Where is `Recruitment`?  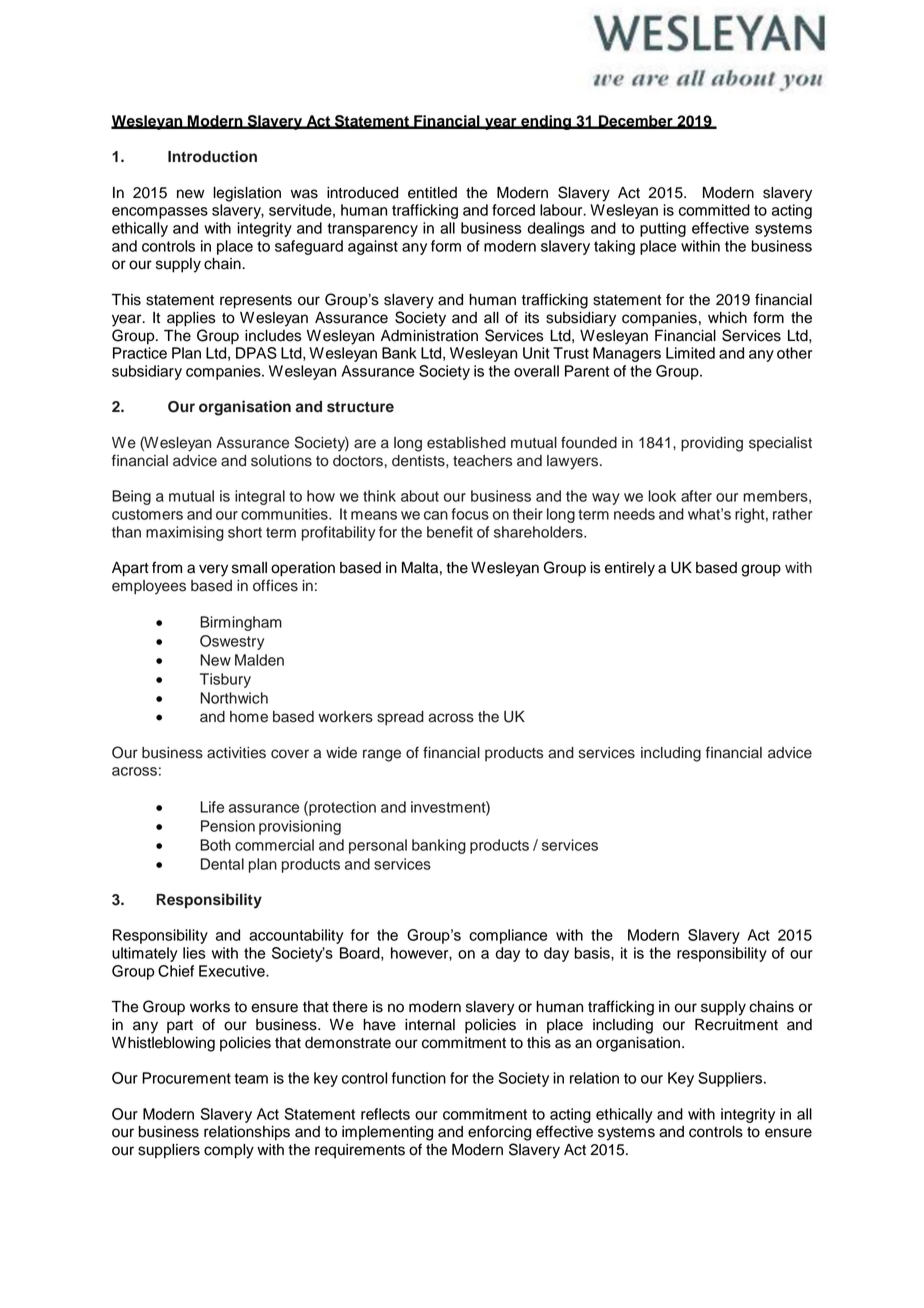
Recruitment is located at coordinates (736, 1025).
